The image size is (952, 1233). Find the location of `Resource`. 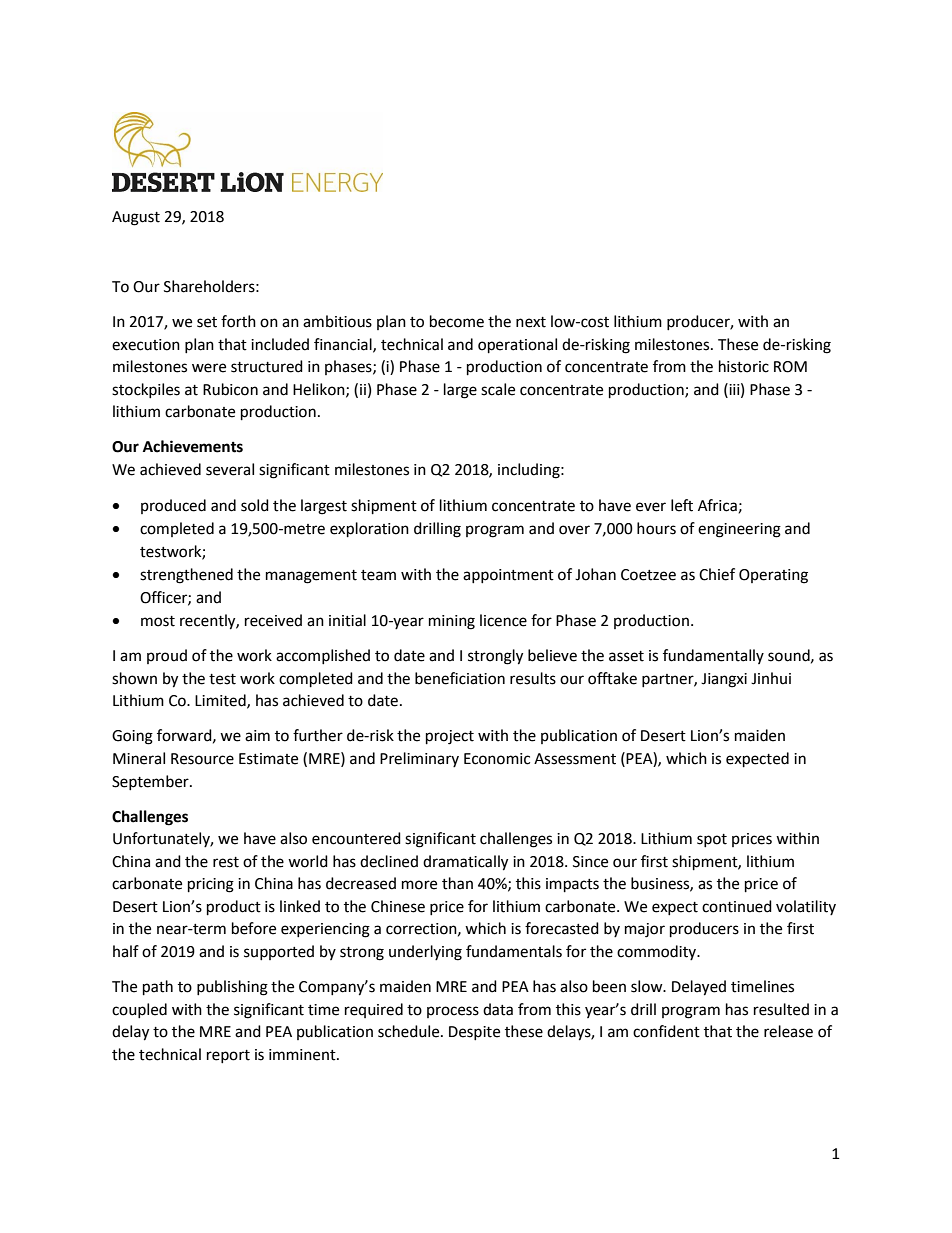

Resource is located at coordinates (202, 759).
